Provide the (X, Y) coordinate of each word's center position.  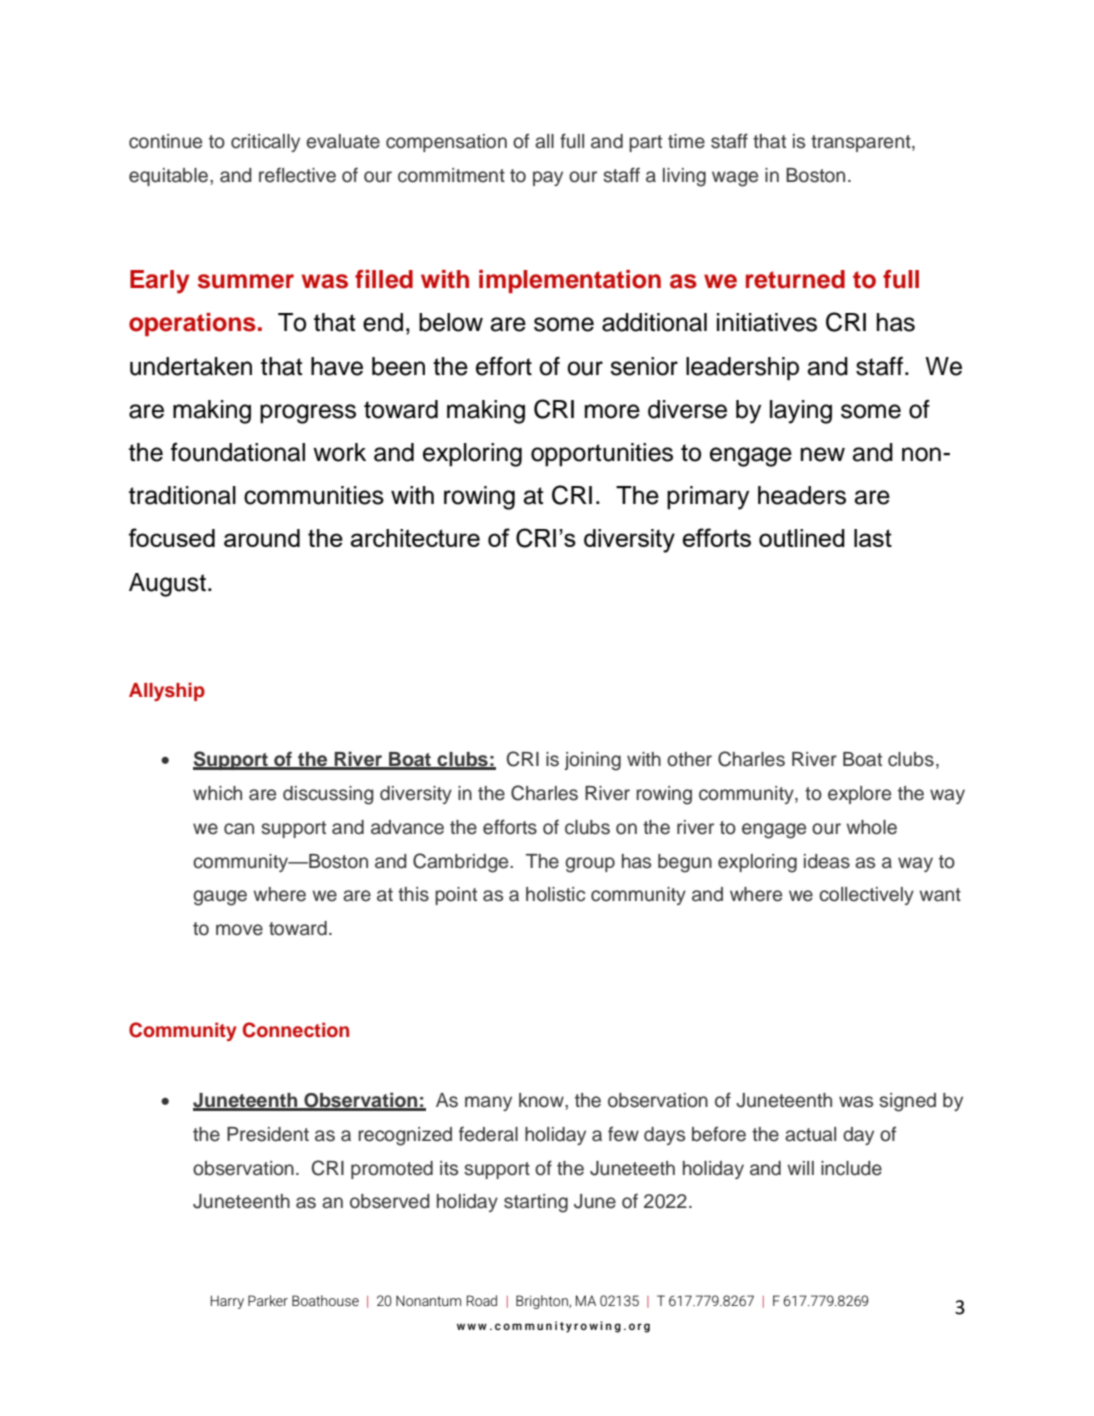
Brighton (543, 1302)
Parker (268, 1300)
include (851, 1168)
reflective (297, 175)
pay (548, 178)
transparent (862, 143)
